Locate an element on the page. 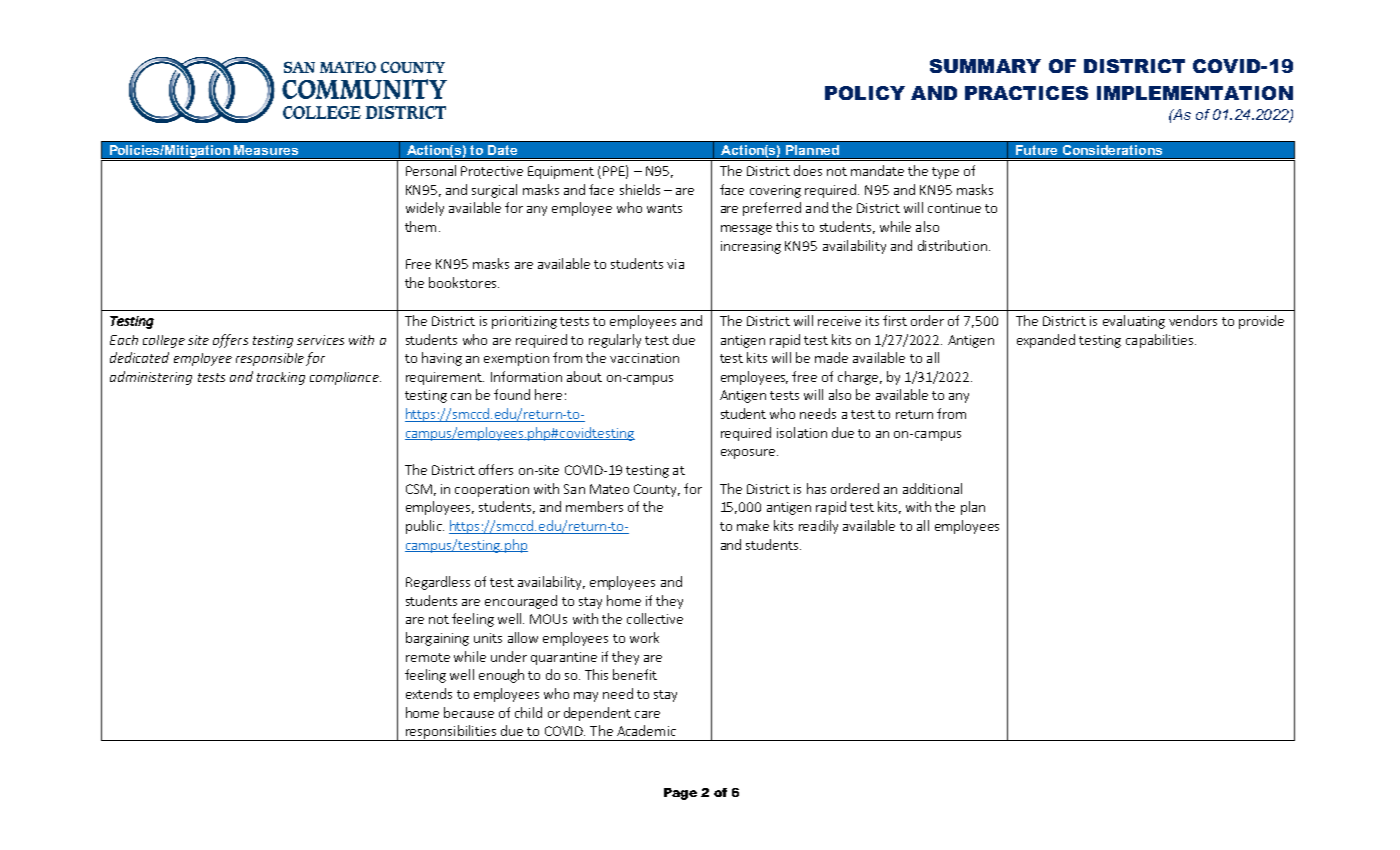  Personal is located at coordinates (431, 170).
